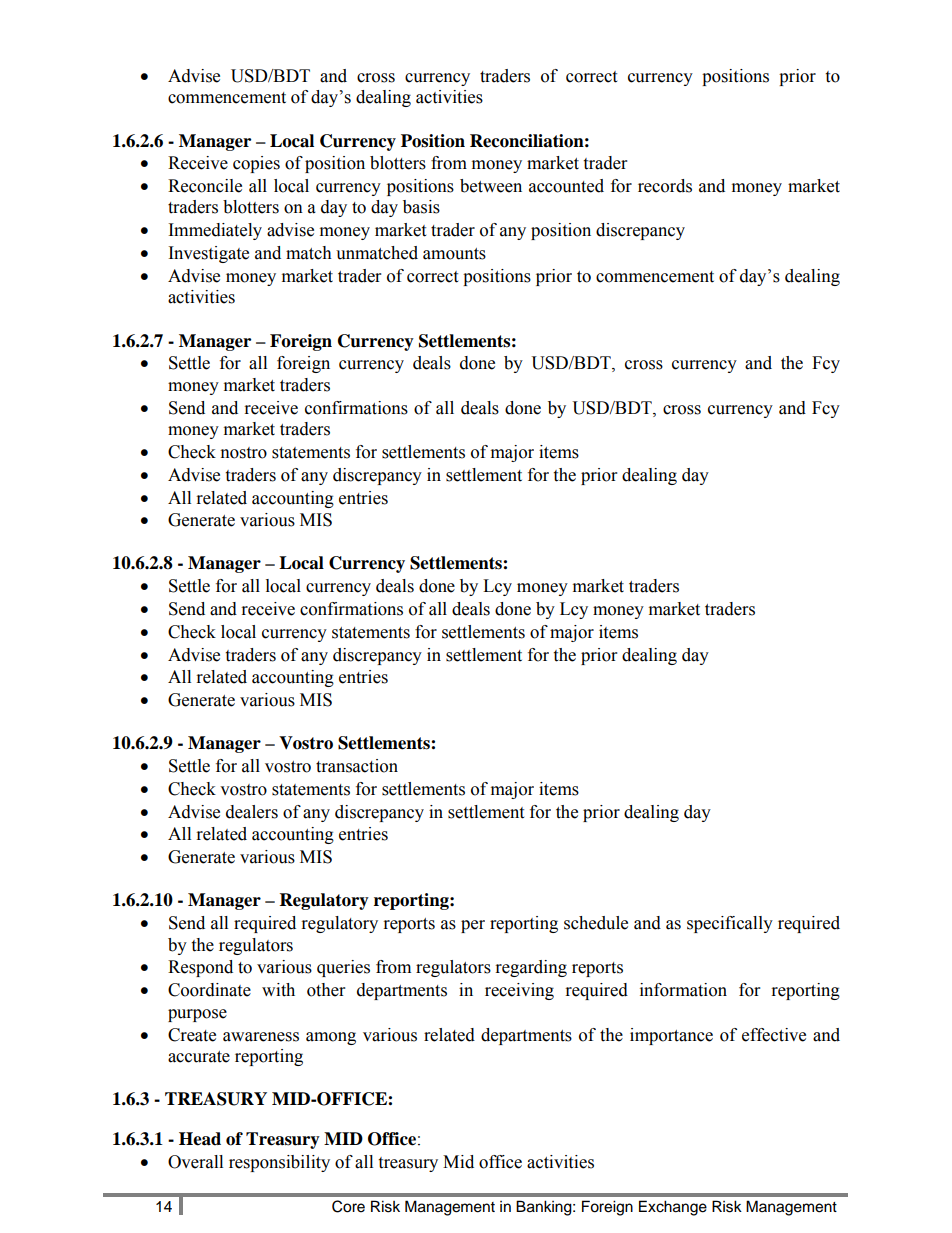  Describe the element at coordinates (348, 1206) in the screenshot. I see `Core` at that location.
